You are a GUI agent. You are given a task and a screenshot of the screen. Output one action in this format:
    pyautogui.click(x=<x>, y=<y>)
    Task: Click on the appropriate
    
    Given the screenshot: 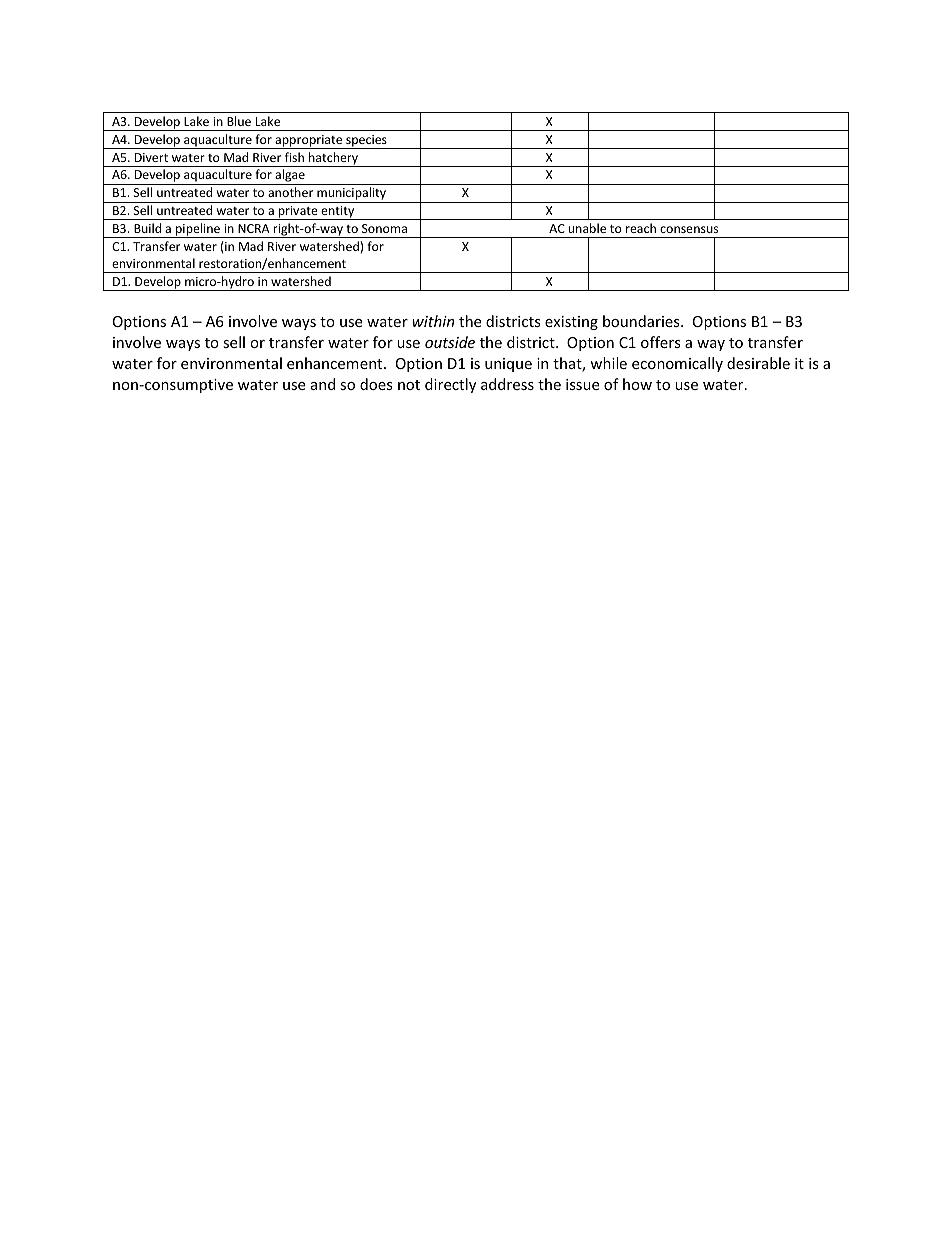 What is the action you would take?
    pyautogui.click(x=309, y=142)
